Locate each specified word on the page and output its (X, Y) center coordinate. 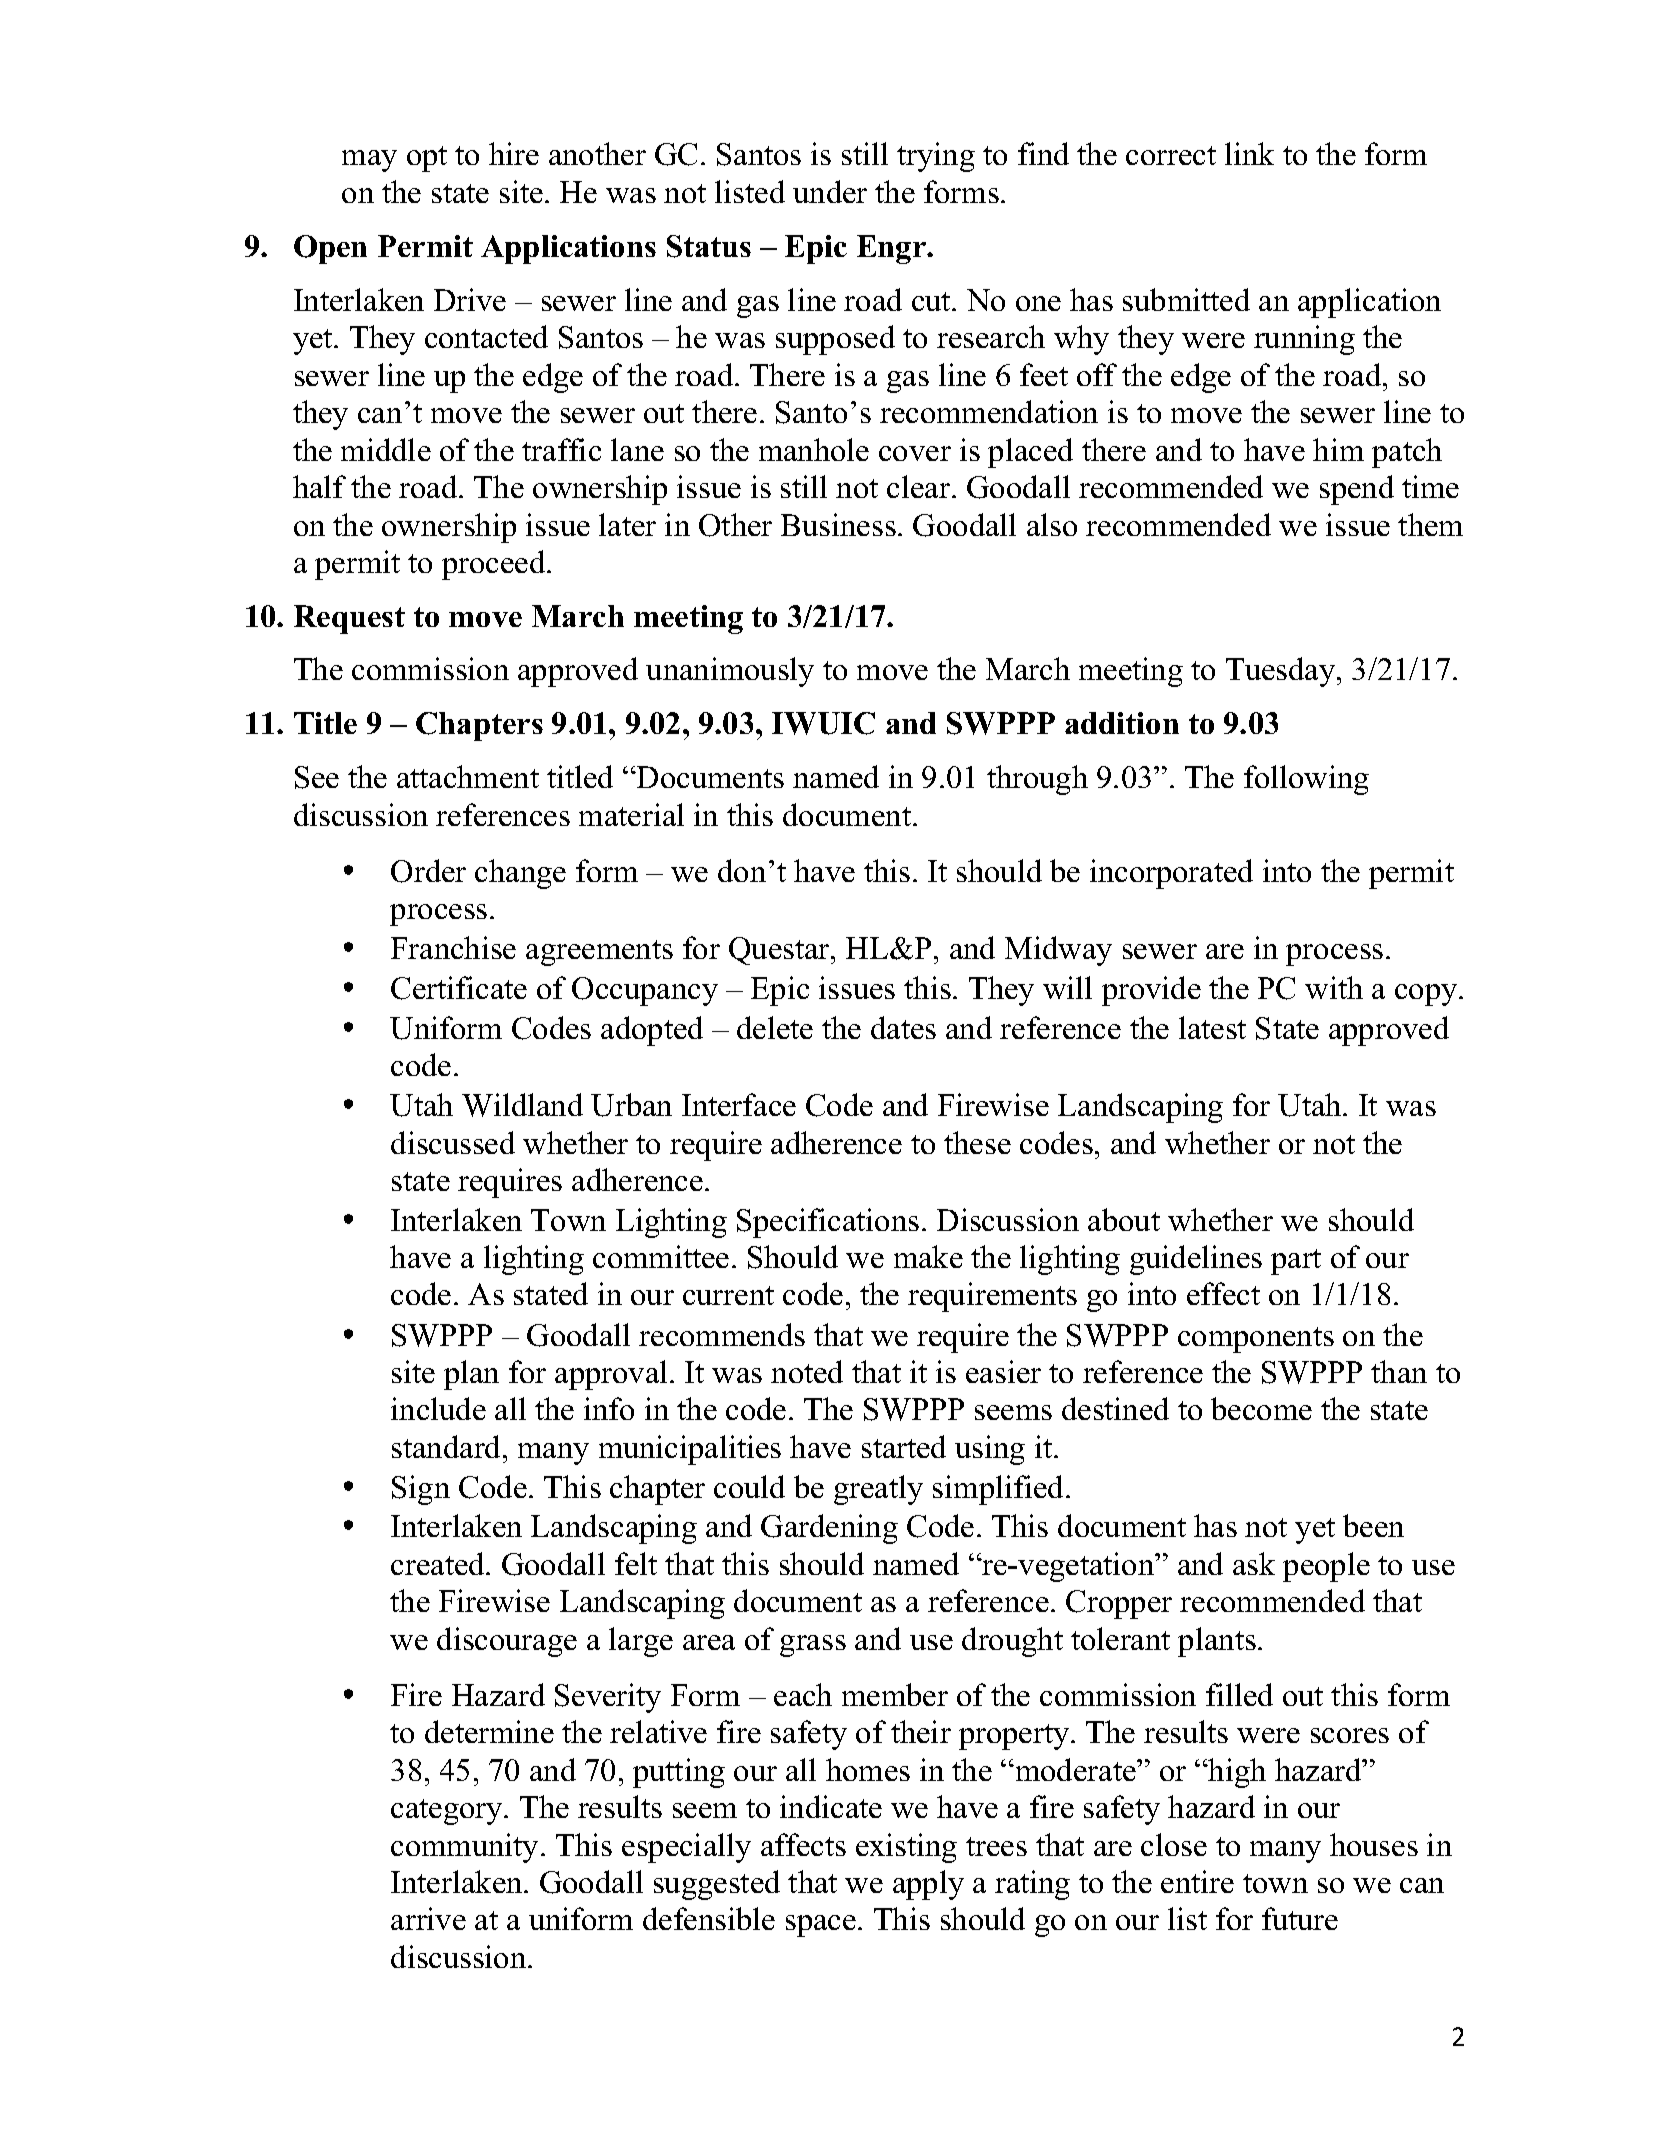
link (1249, 153)
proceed (495, 565)
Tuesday (1282, 672)
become (1261, 1408)
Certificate (459, 988)
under (830, 191)
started (904, 1446)
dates (903, 1027)
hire (514, 153)
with (1334, 987)
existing (906, 1848)
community (464, 1848)
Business (838, 524)
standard (448, 1446)
